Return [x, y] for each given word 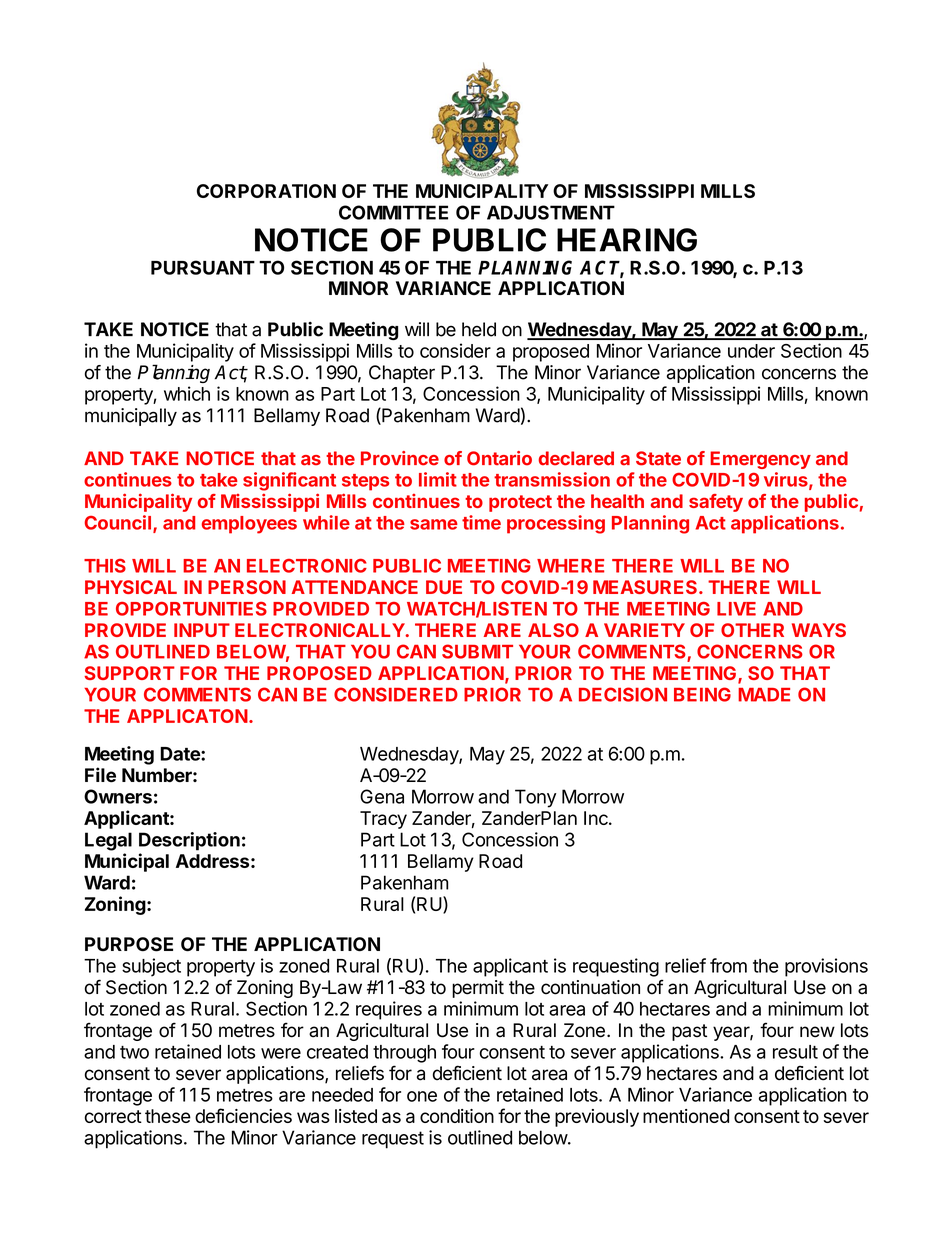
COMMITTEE [393, 212]
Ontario [499, 458]
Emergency [760, 460]
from [728, 965]
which [187, 393]
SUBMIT [477, 651]
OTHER [752, 630]
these [168, 1116]
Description [189, 841]
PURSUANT [203, 267]
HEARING [627, 240]
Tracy [383, 820]
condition [457, 1116]
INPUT [202, 630]
